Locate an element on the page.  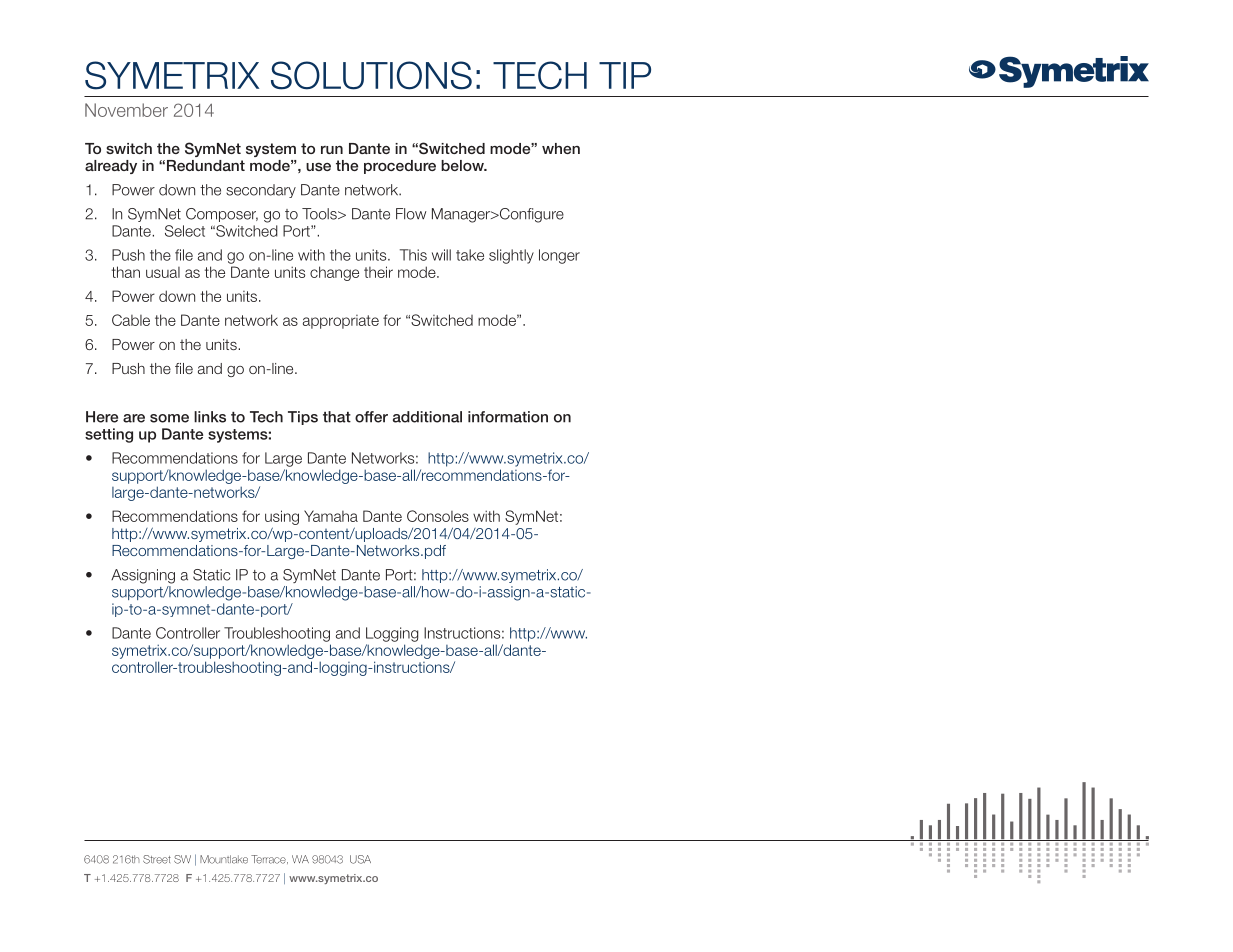
information is located at coordinates (508, 417).
